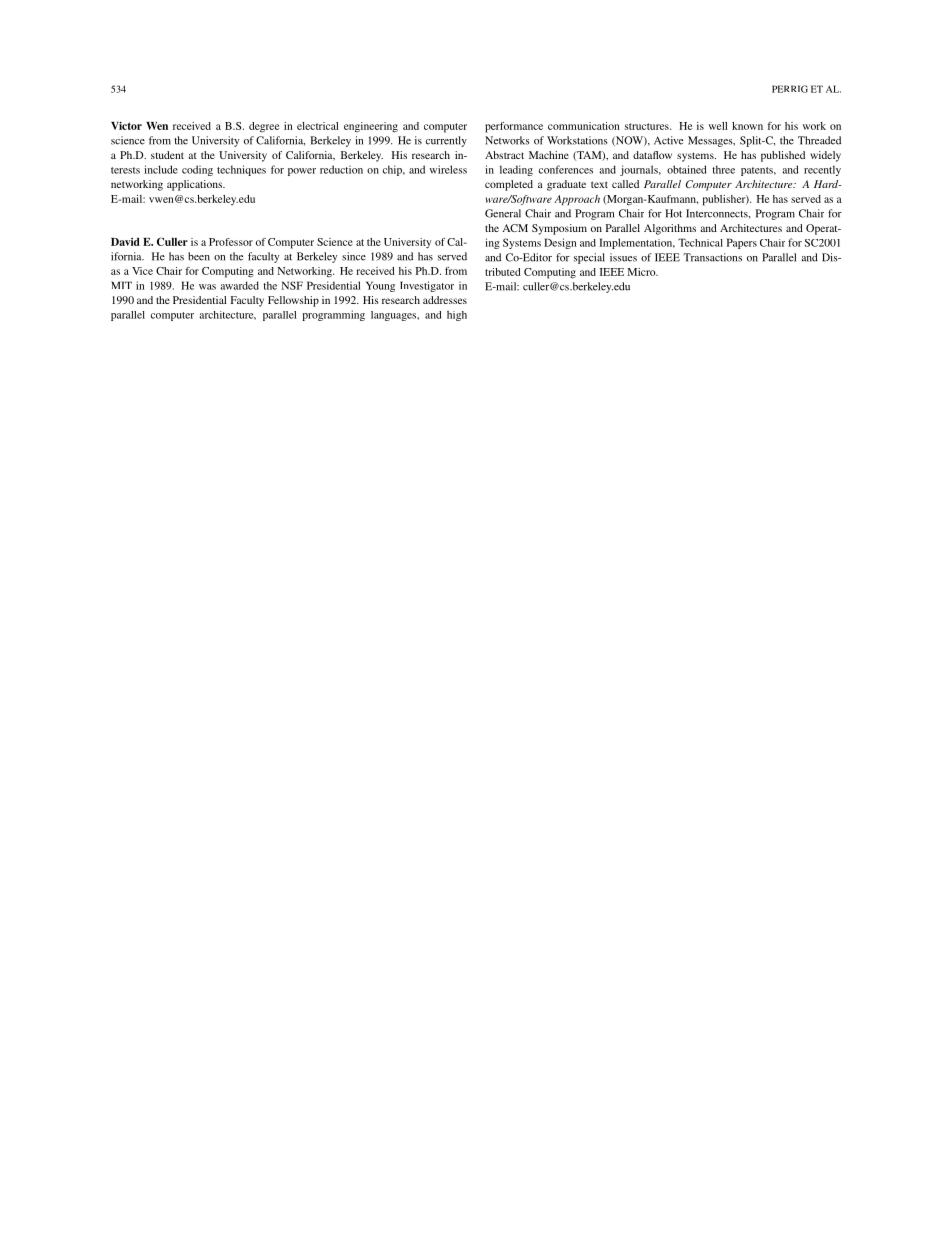 The width and height of the screenshot is (952, 1233). Describe the element at coordinates (264, 127) in the screenshot. I see `degree` at that location.
